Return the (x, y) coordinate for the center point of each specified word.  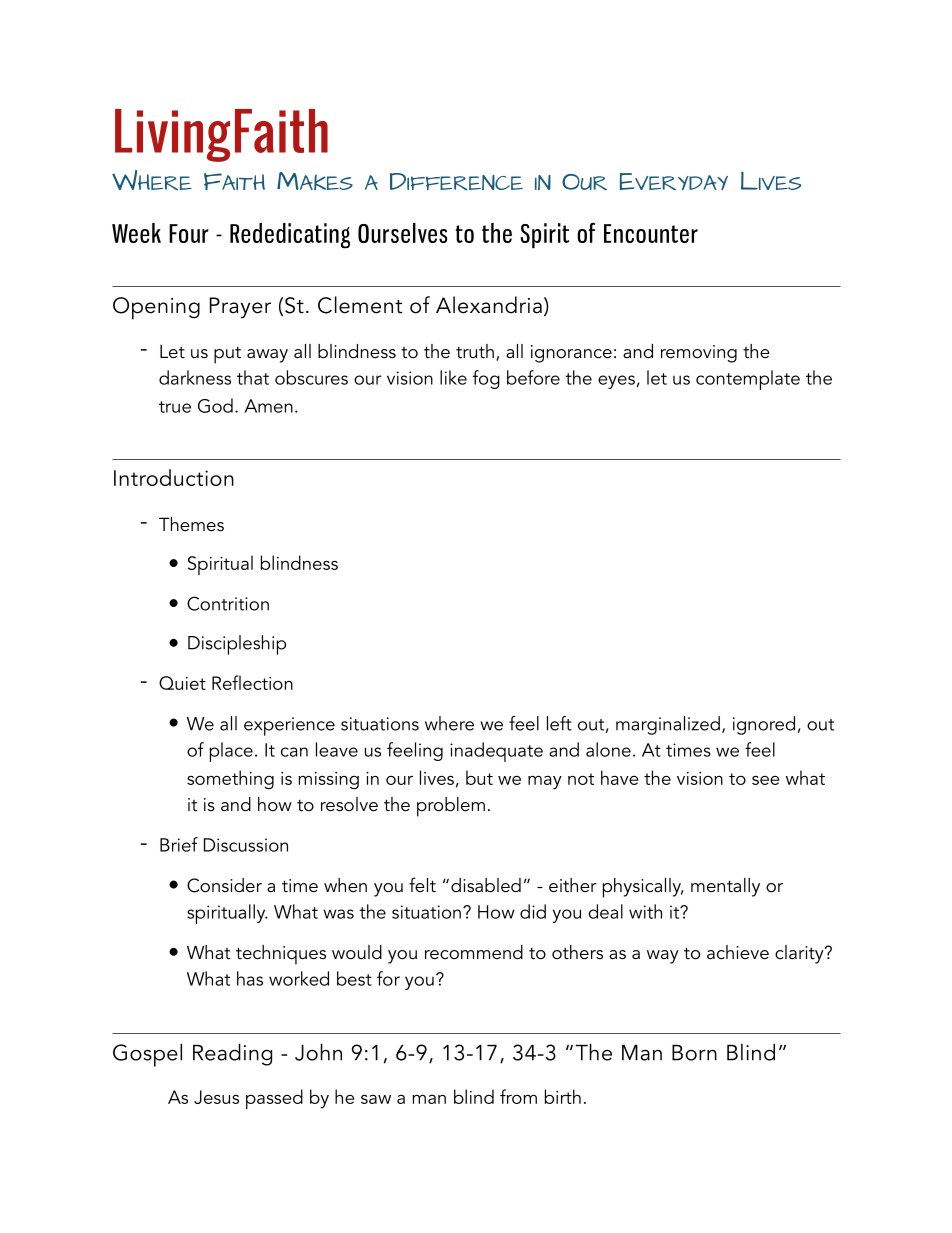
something (230, 780)
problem (451, 807)
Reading (232, 1054)
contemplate (748, 380)
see (765, 780)
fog (486, 379)
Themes (191, 524)
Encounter (651, 233)
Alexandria (489, 305)
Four (189, 233)
